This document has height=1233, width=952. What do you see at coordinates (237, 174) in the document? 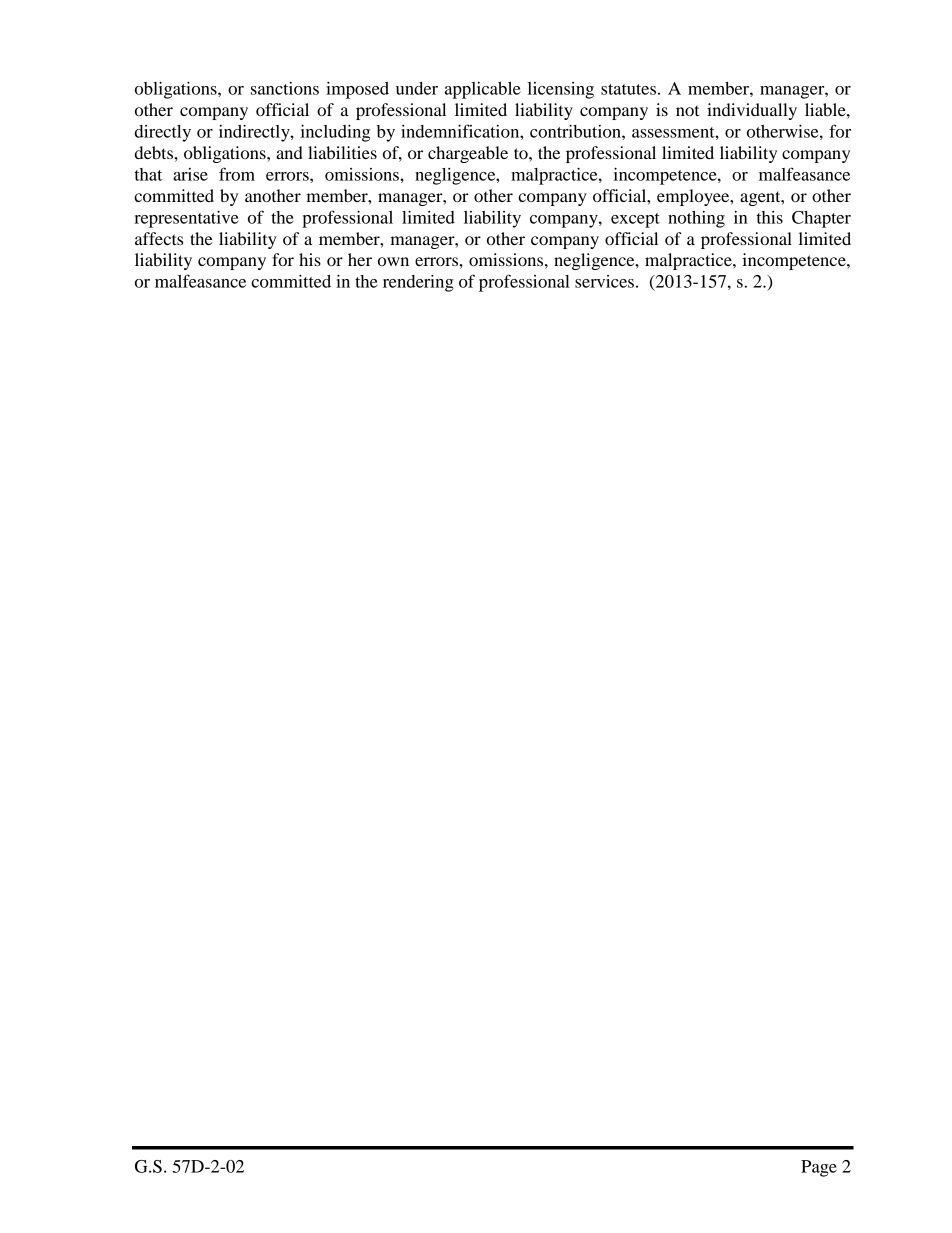
I see `from` at bounding box center [237, 174].
